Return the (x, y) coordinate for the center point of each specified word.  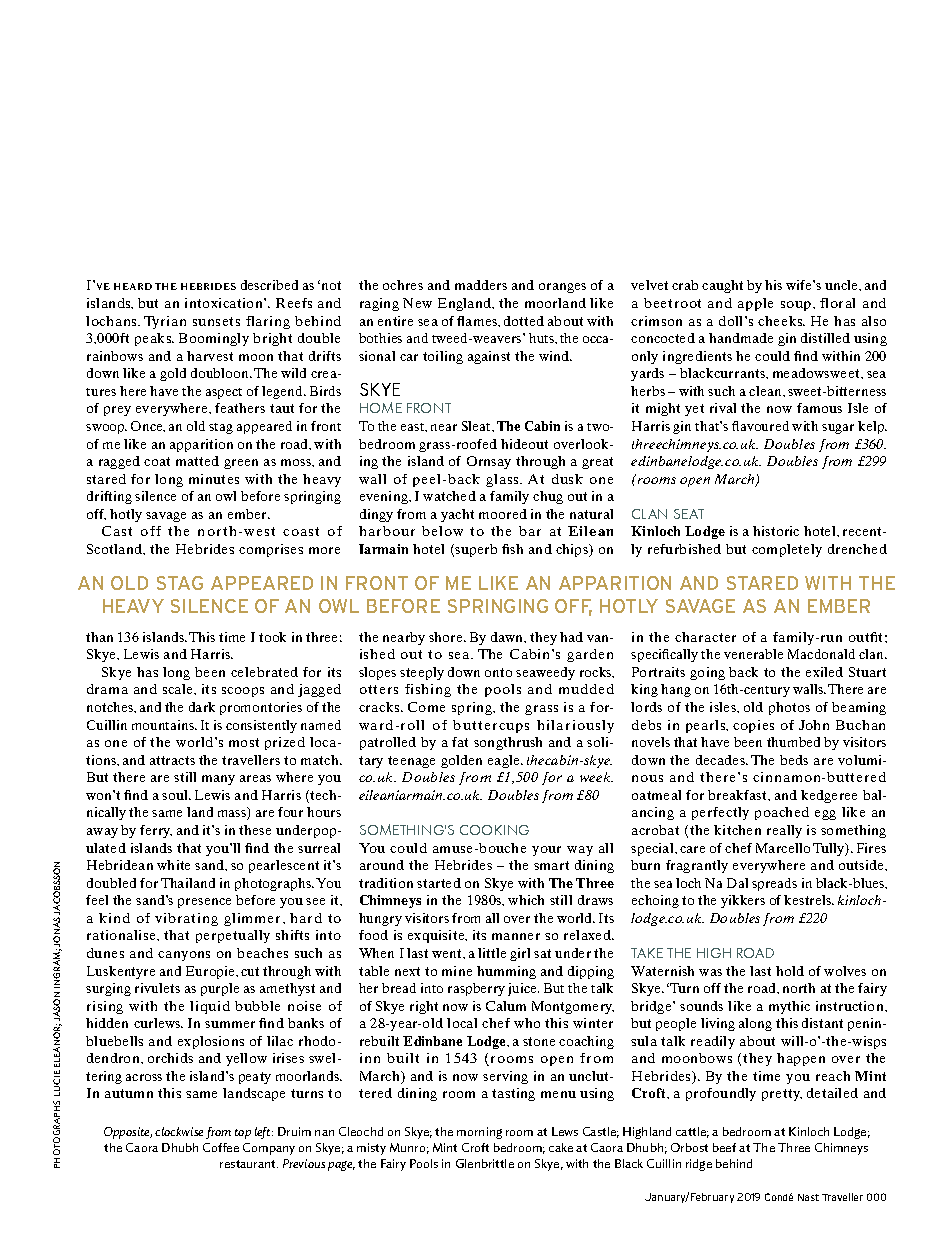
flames (478, 321)
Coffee (221, 1147)
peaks (154, 339)
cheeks (781, 321)
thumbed (793, 742)
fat (460, 742)
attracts (172, 760)
